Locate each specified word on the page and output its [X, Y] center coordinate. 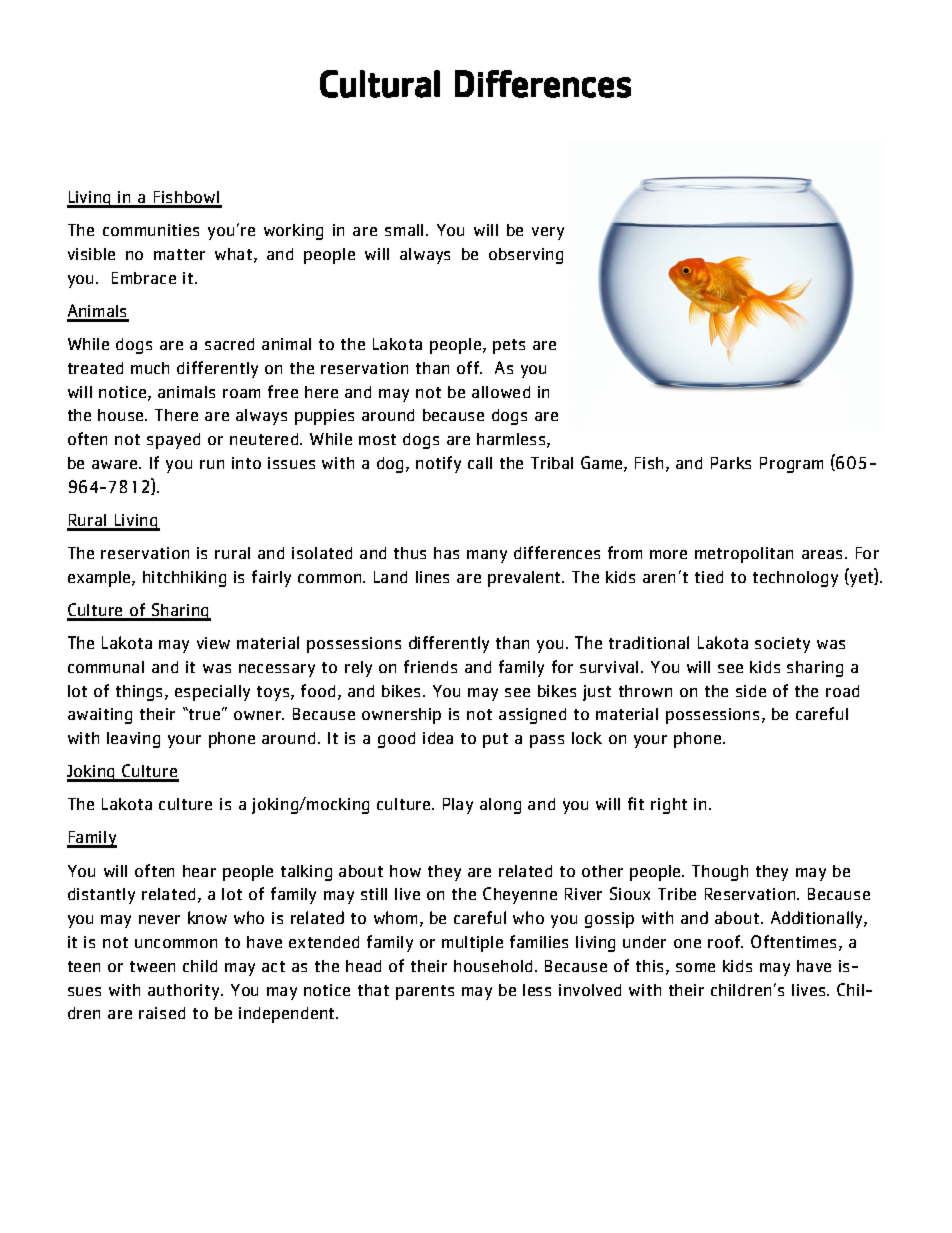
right [669, 806]
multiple [472, 944]
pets [509, 346]
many [487, 556]
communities [151, 230]
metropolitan [744, 555]
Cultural [380, 84]
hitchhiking [184, 579]
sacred [229, 344]
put [495, 740]
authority [185, 992]
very [548, 233]
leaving [133, 740]
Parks [731, 463]
